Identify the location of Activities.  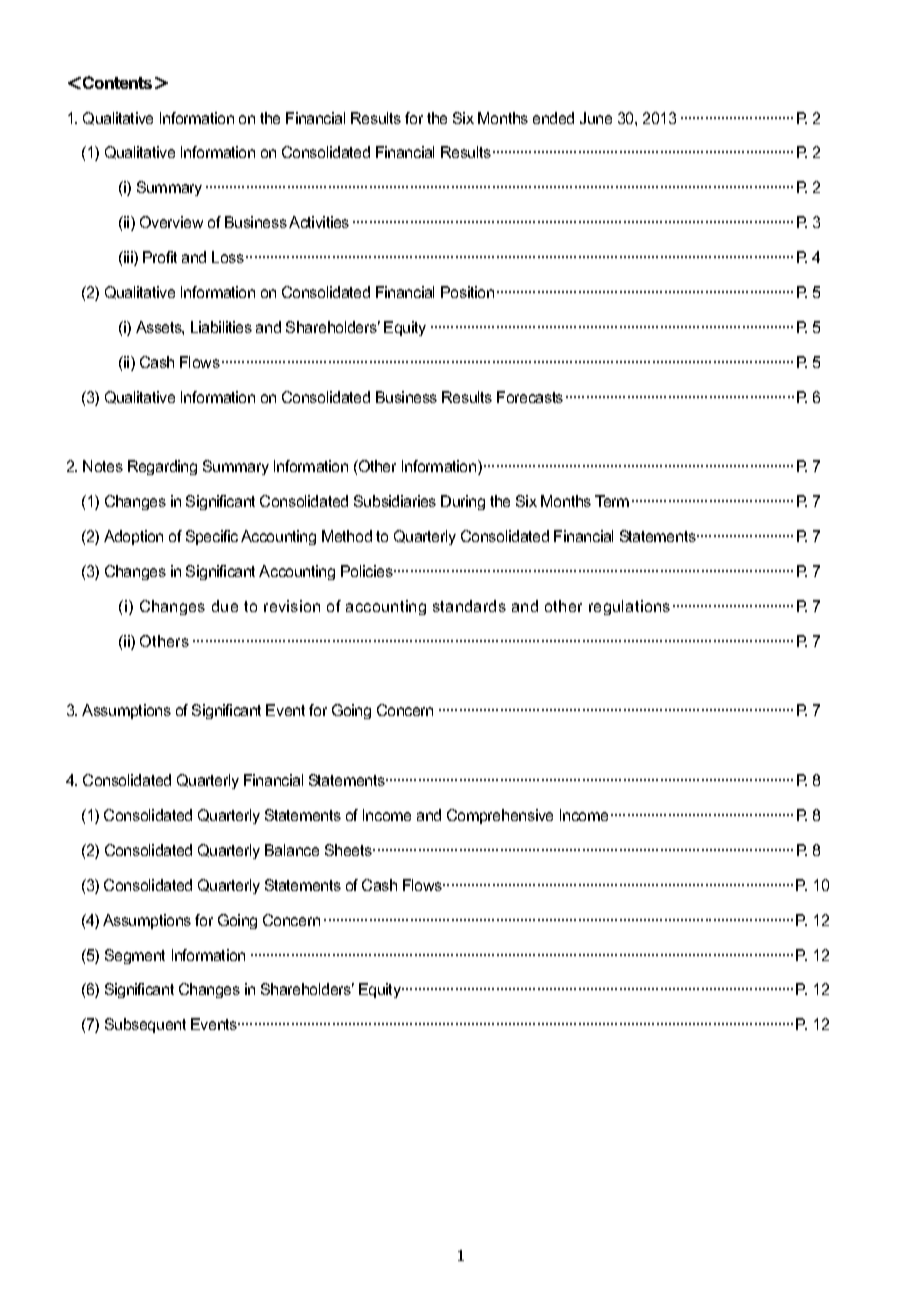
(319, 222).
